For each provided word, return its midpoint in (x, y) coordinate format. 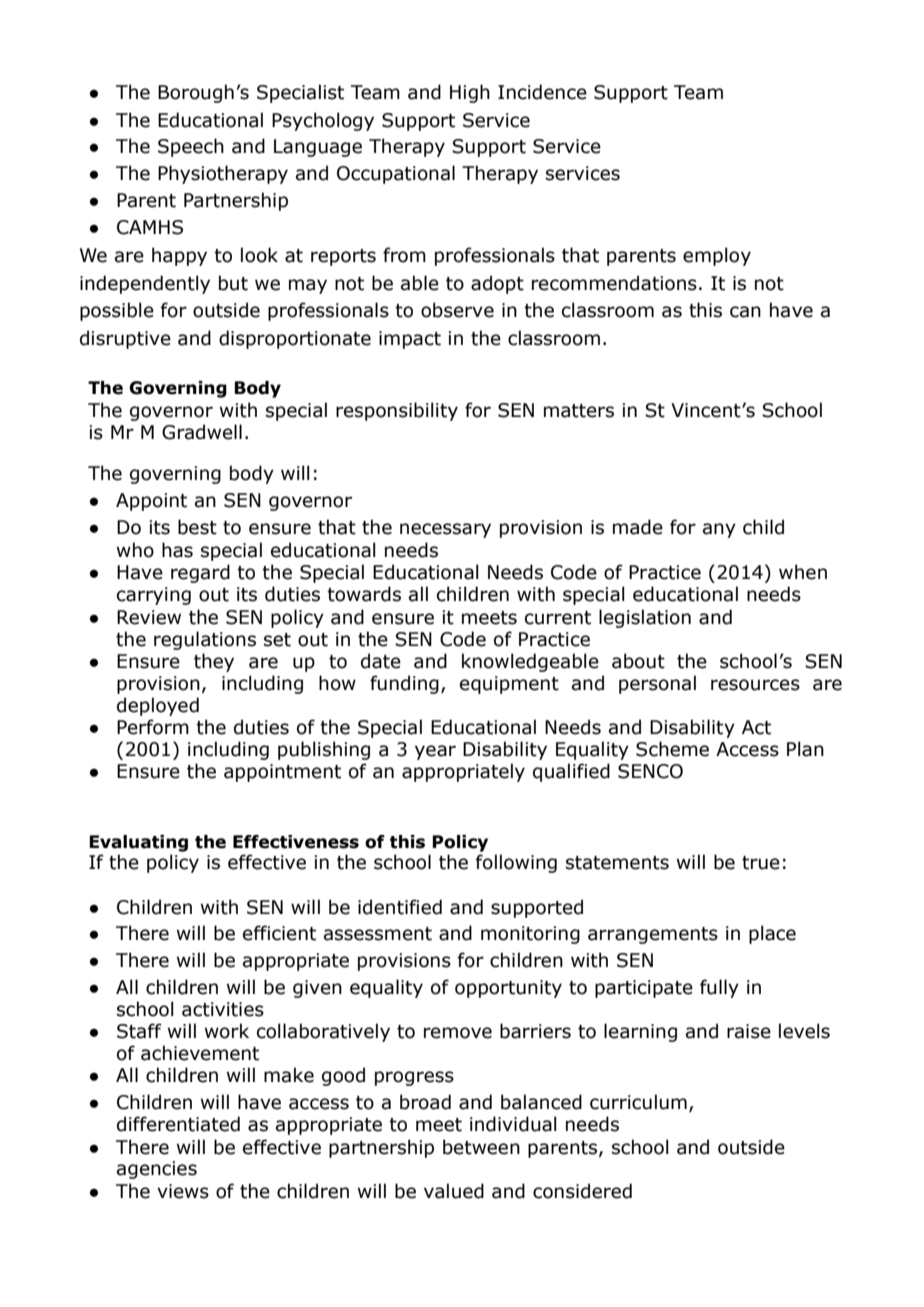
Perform (153, 727)
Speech (191, 147)
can (745, 312)
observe (457, 310)
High (470, 93)
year (435, 752)
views (183, 1191)
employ (717, 256)
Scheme (672, 749)
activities (223, 1009)
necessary (445, 530)
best (197, 527)
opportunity (508, 989)
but (233, 283)
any (719, 530)
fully (719, 988)
